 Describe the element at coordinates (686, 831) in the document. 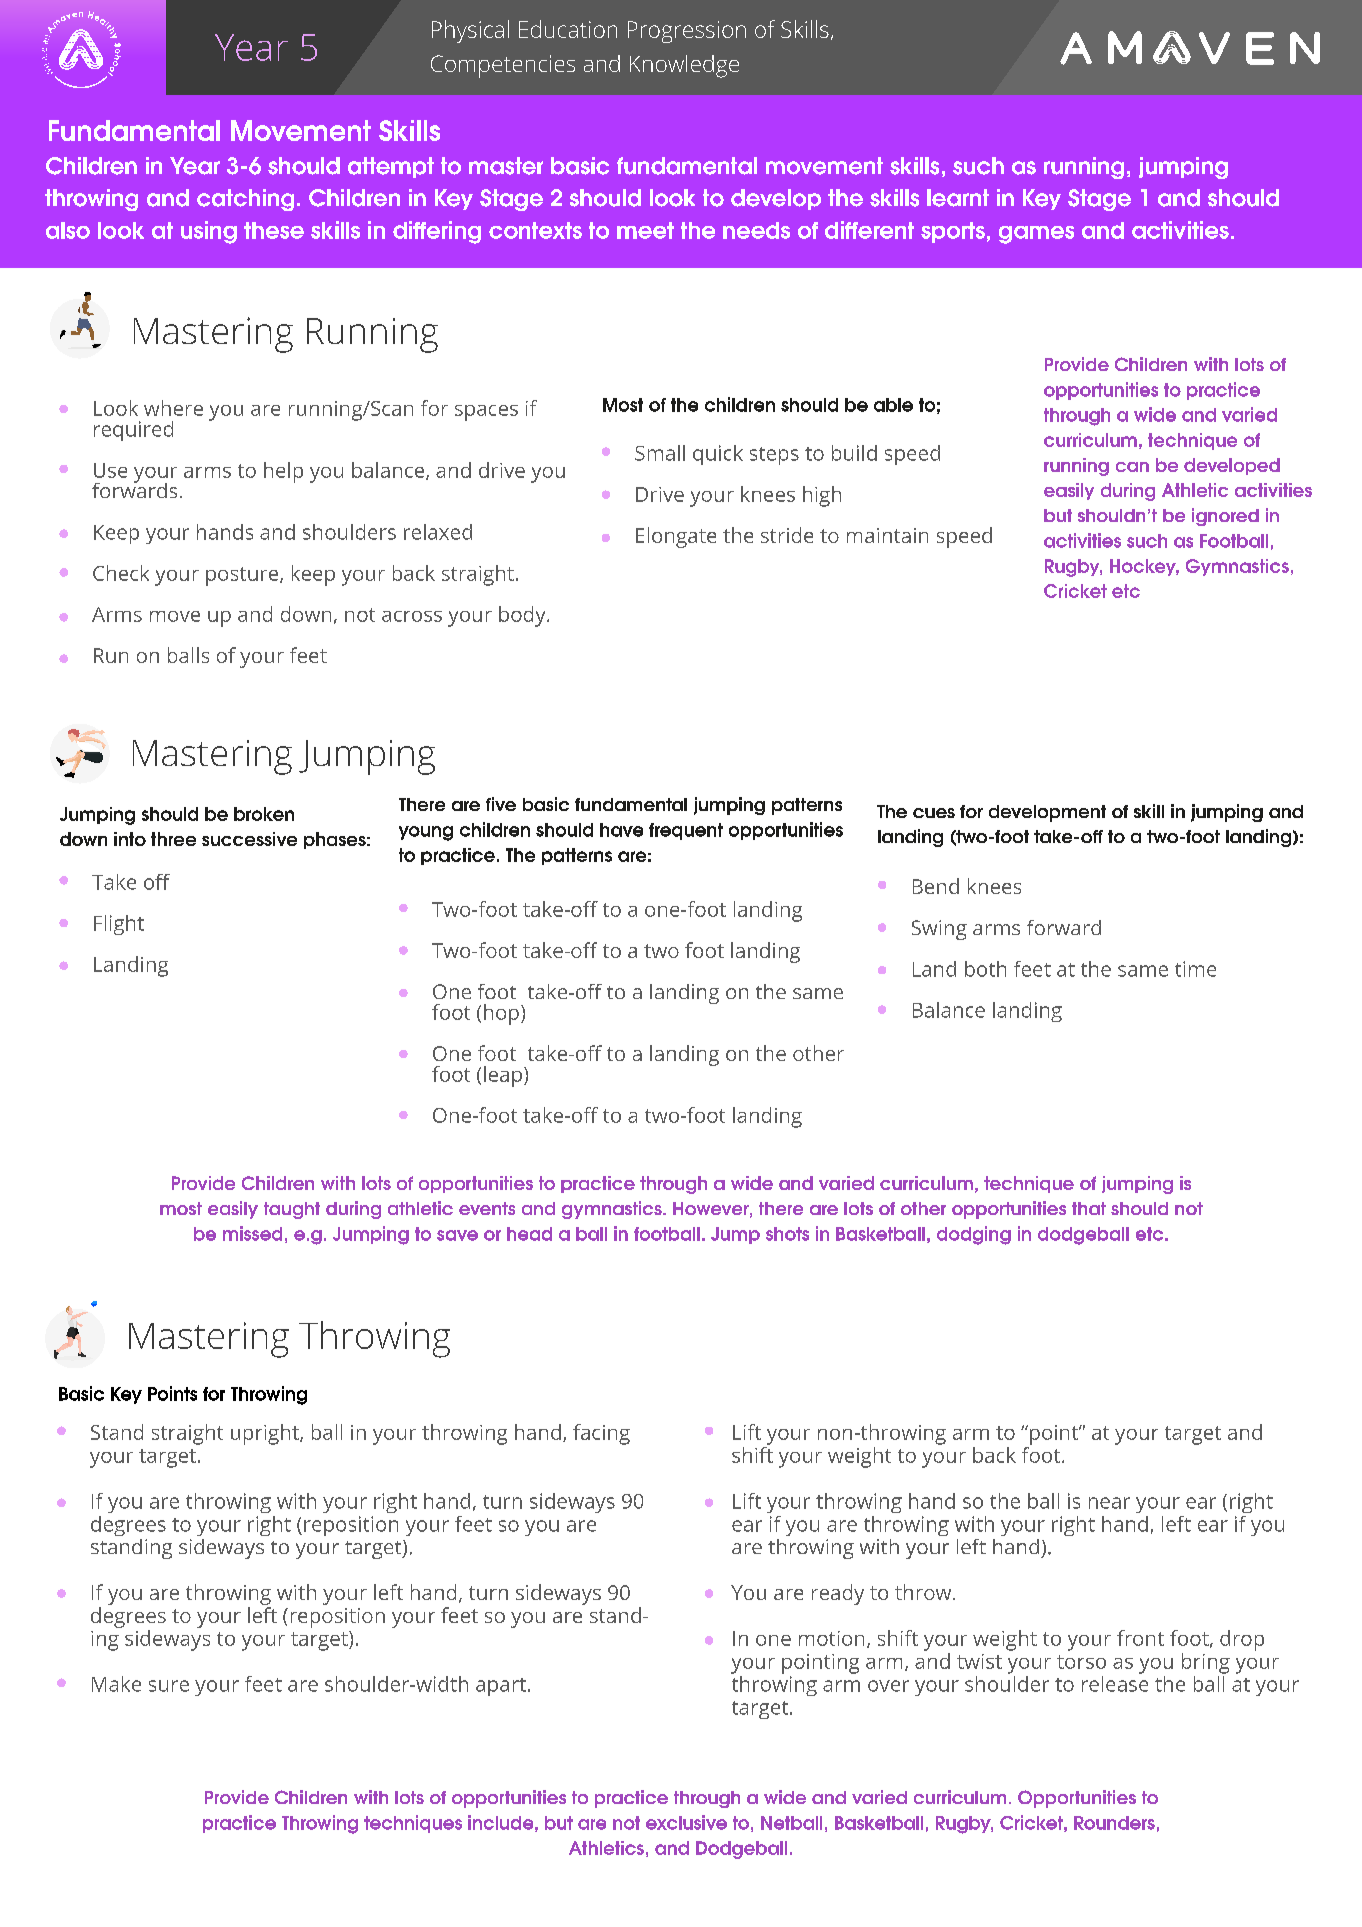

I see `frequent` at that location.
